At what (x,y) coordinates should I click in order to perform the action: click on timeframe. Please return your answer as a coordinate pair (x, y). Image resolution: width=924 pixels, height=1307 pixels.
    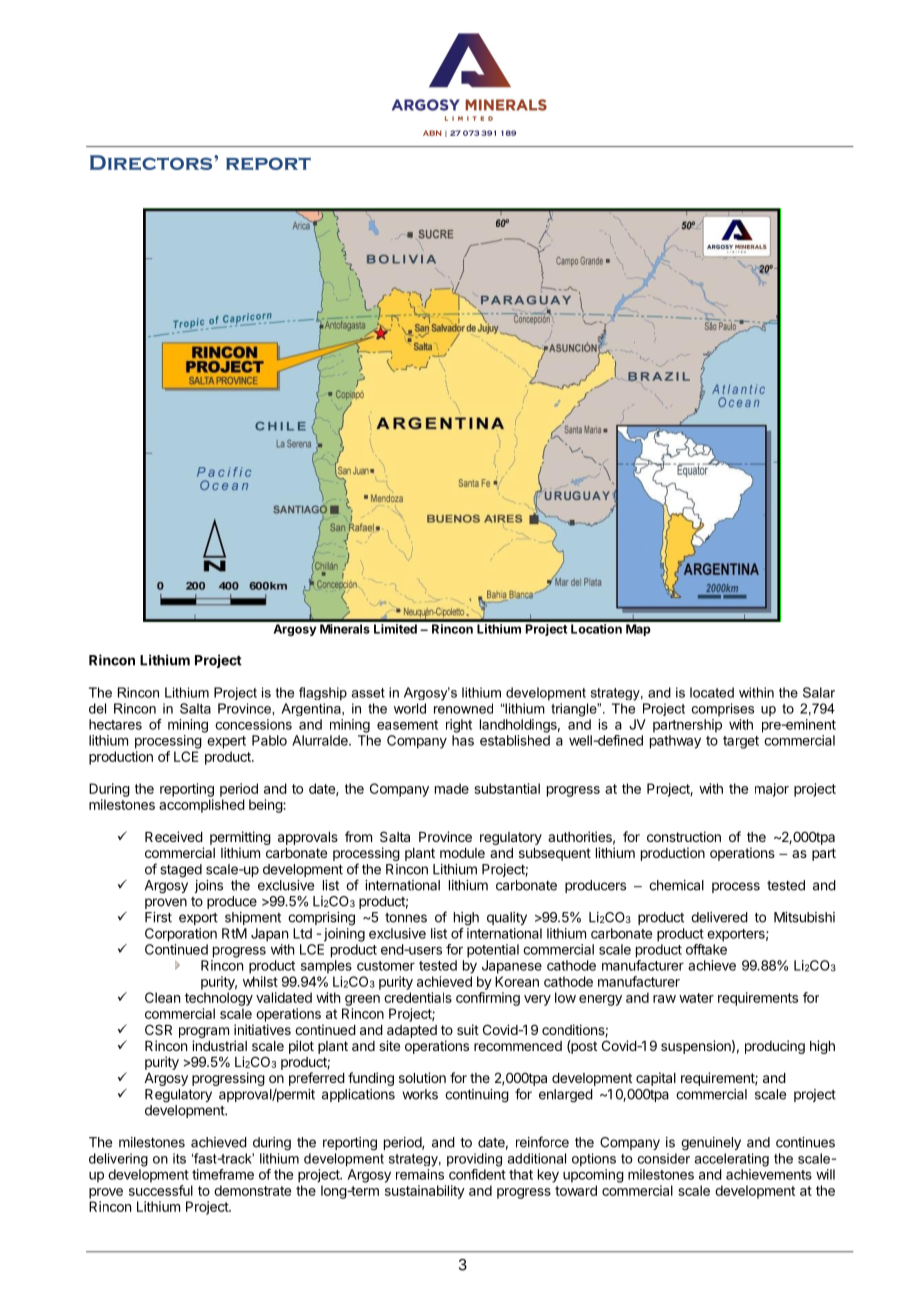
    Looking at the image, I should click on (223, 1174).
